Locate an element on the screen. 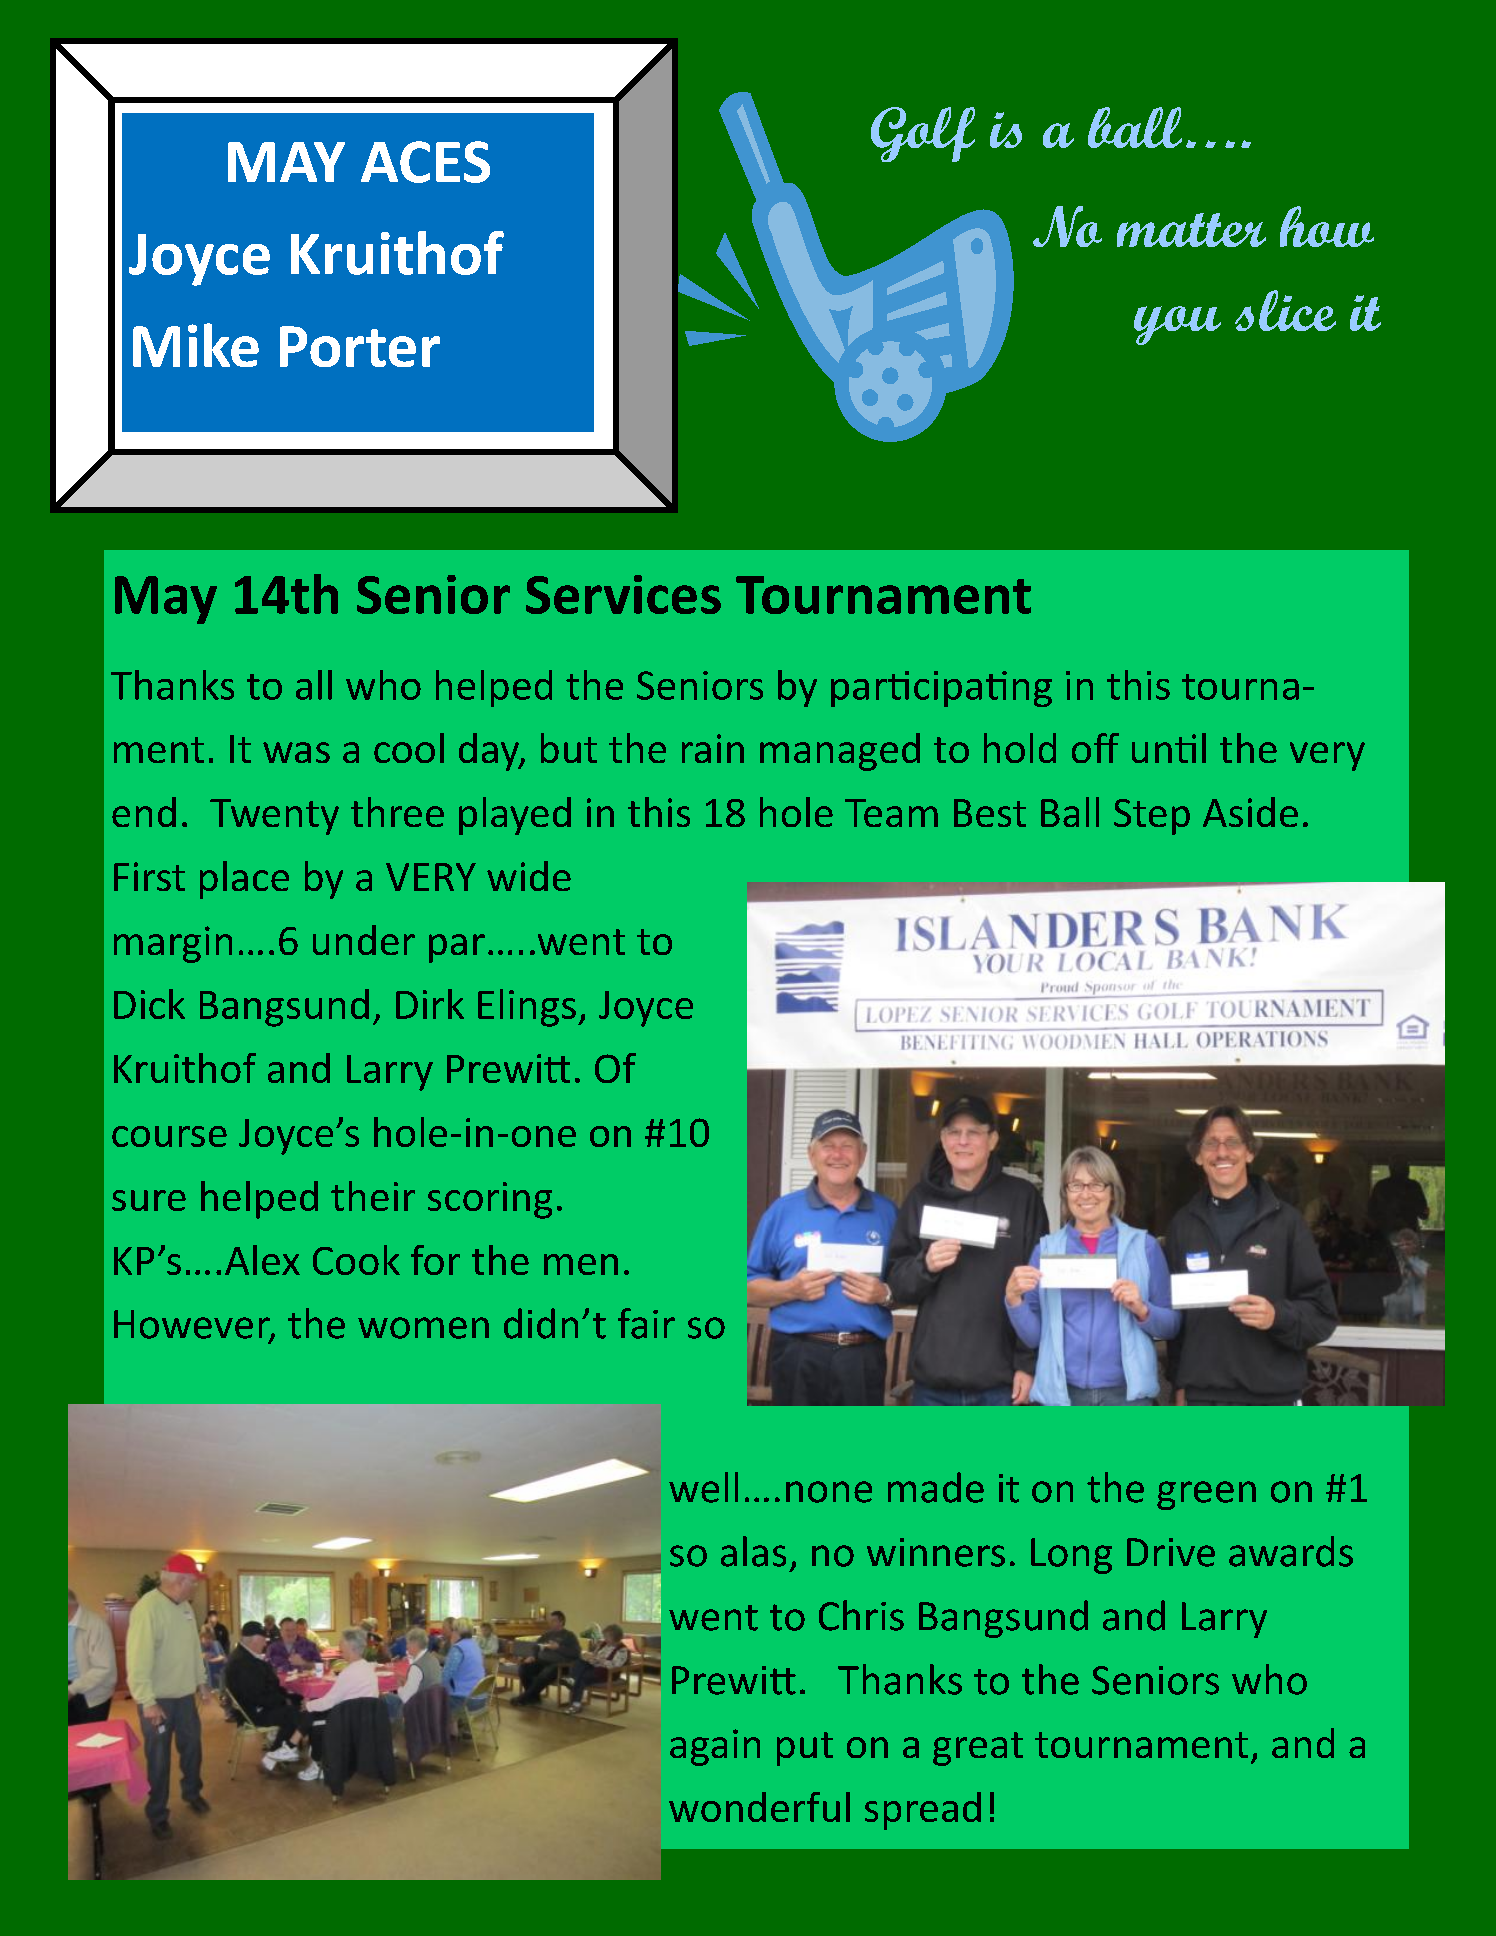 Image resolution: width=1496 pixels, height=1936 pixels. great is located at coordinates (978, 1749).
